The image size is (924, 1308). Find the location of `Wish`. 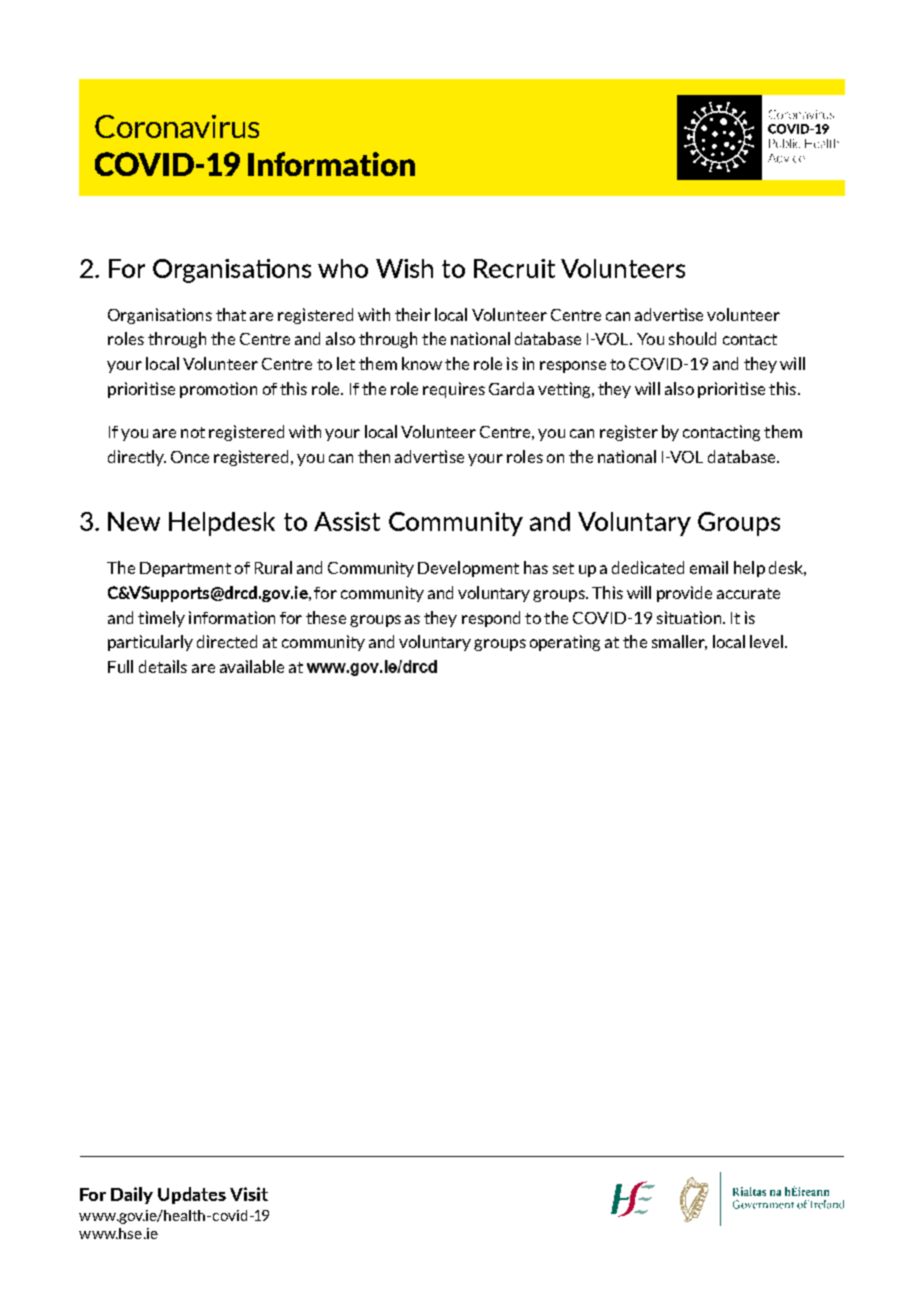

Wish is located at coordinates (404, 268).
